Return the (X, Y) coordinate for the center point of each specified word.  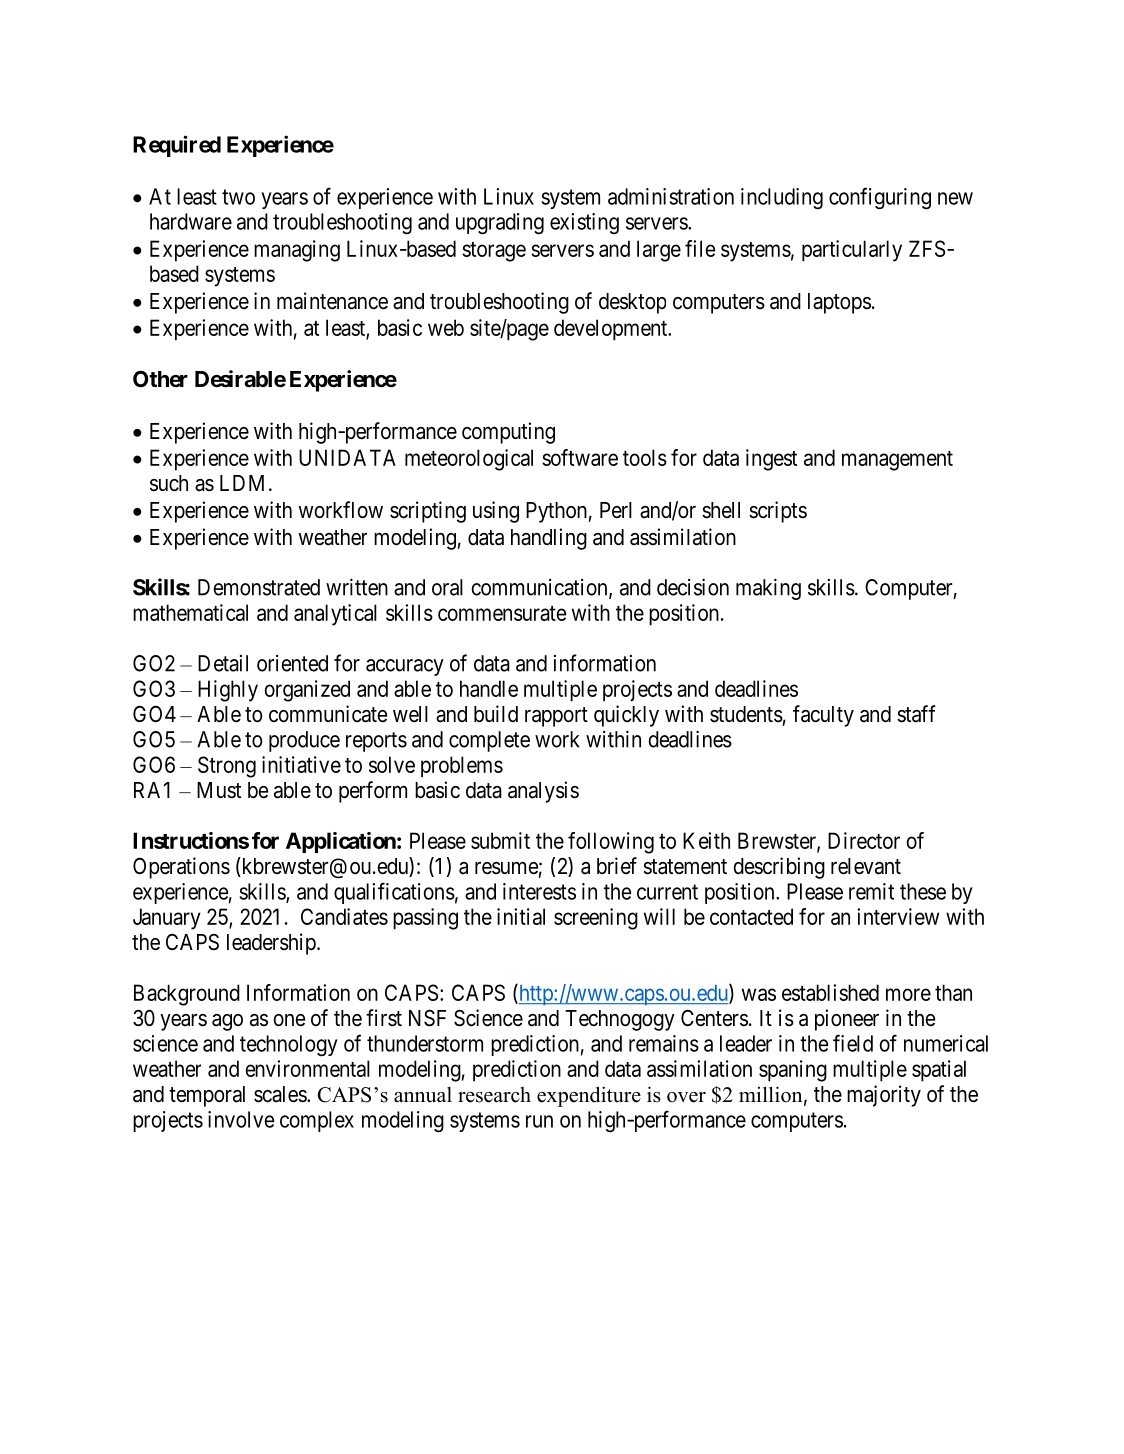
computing (508, 433)
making (768, 589)
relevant (866, 866)
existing (584, 224)
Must (219, 790)
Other (160, 379)
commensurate (502, 613)
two (238, 197)
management (897, 461)
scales (281, 1094)
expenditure (589, 1096)
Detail (223, 663)
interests (539, 891)
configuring (880, 198)
